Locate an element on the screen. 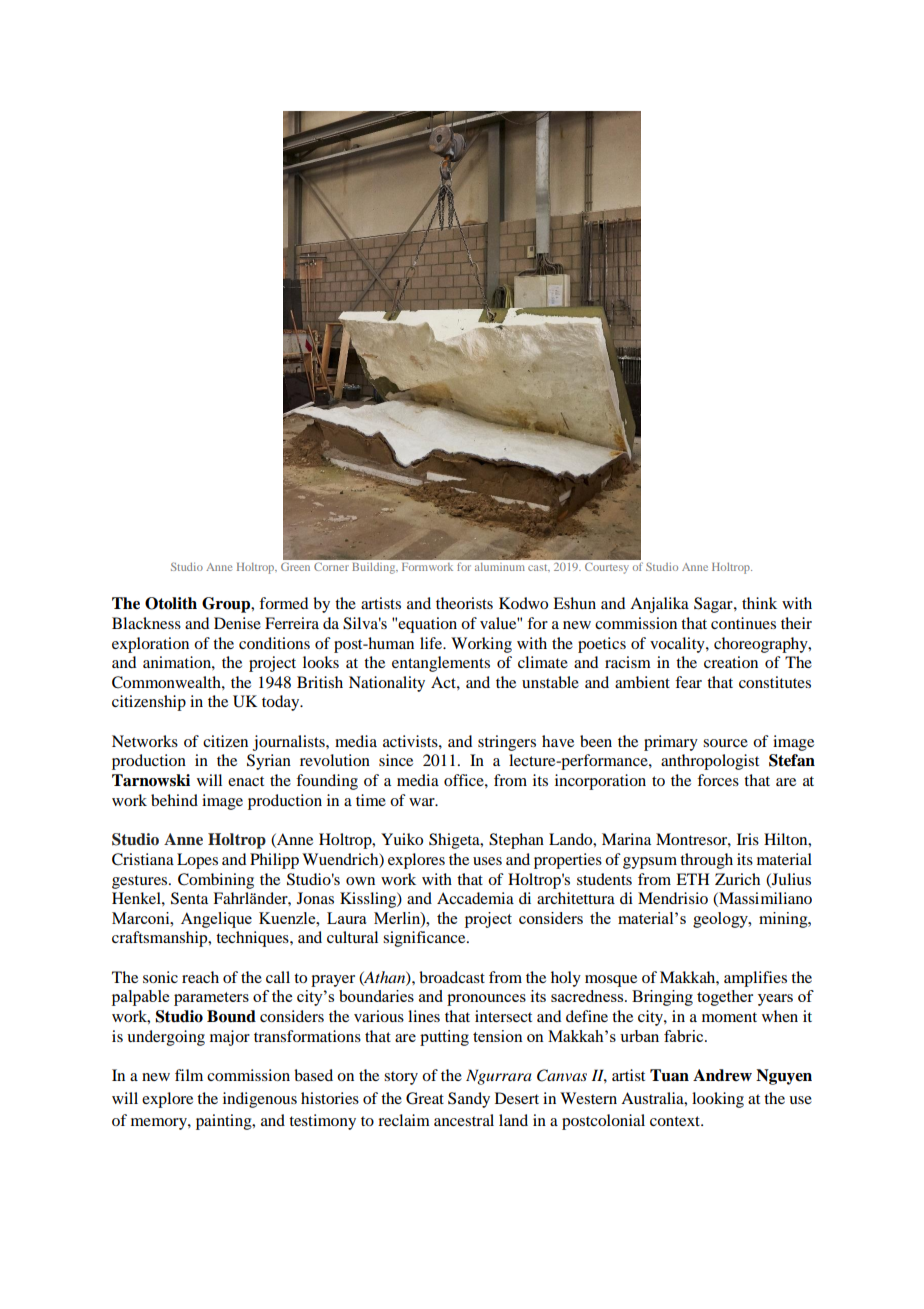 This screenshot has width=924, height=1309. painting is located at coordinates (225, 1122).
